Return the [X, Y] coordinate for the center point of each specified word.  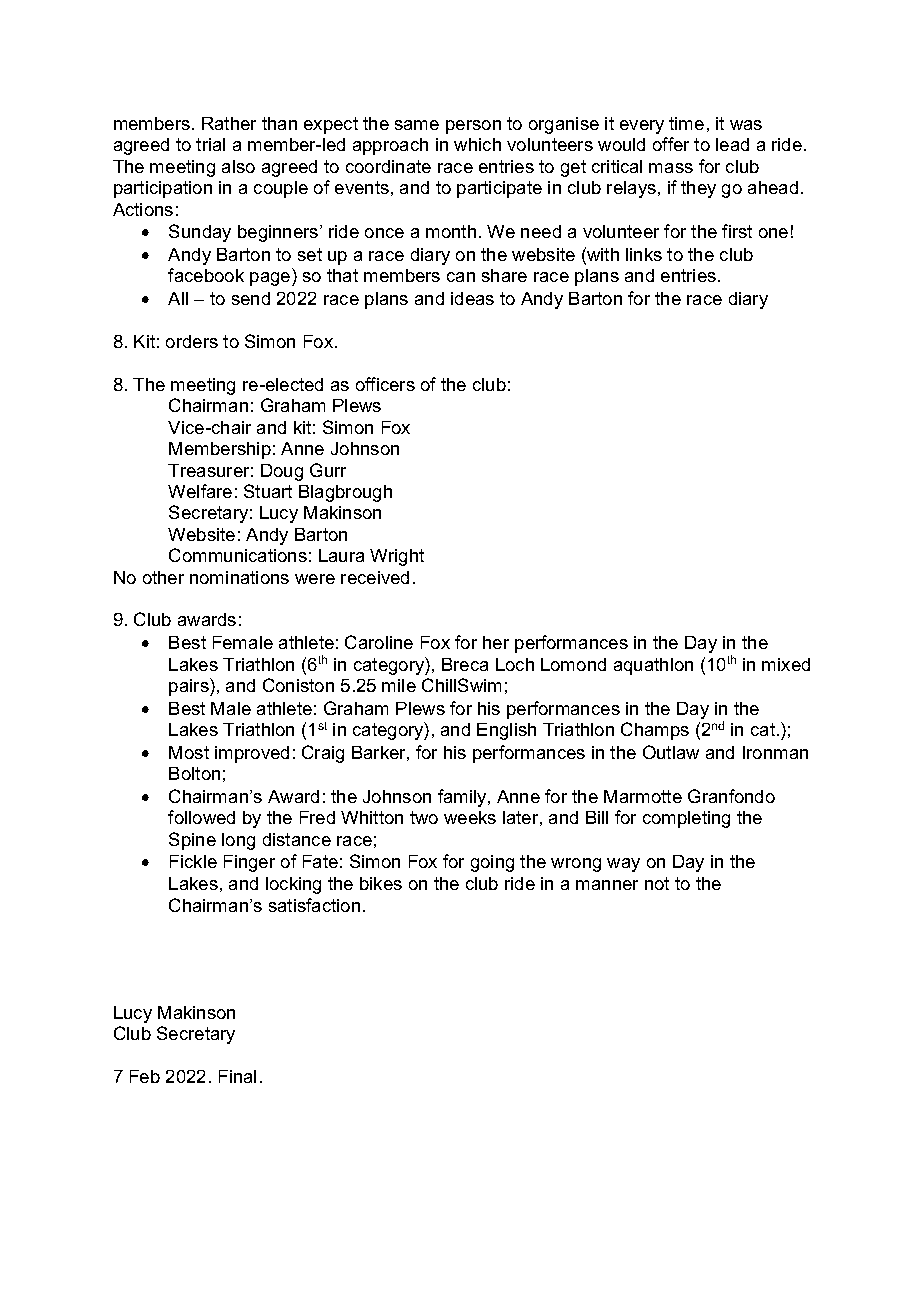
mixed [786, 664]
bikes [381, 883]
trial [210, 144]
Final [237, 1076]
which [477, 144]
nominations [239, 577]
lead [732, 144]
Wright [397, 557]
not [657, 883]
